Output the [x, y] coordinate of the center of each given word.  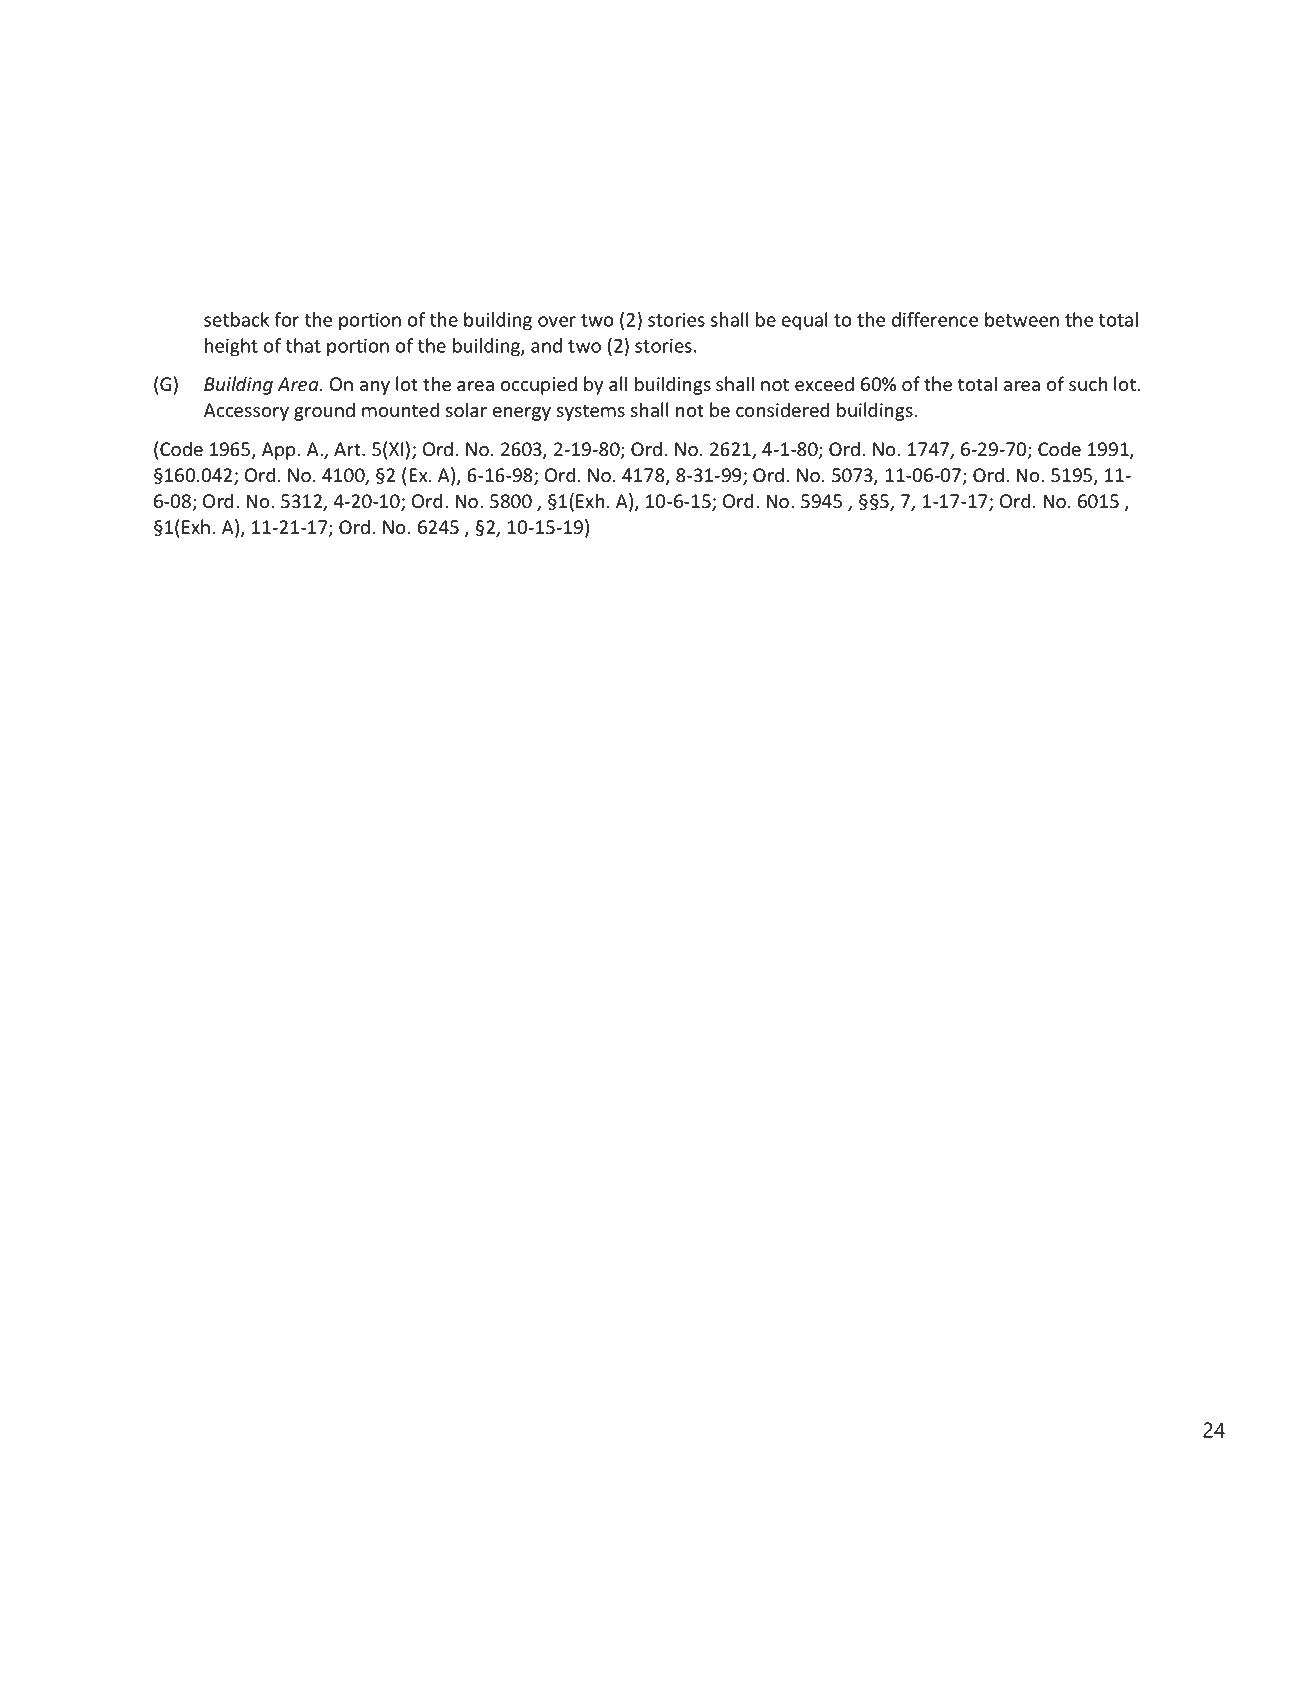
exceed [824, 384]
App [278, 451]
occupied [539, 385]
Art [348, 449]
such [1088, 384]
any [375, 388]
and [546, 345]
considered [782, 410]
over [557, 321]
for [287, 319]
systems [591, 412]
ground [324, 411]
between [1022, 319]
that [303, 345]
